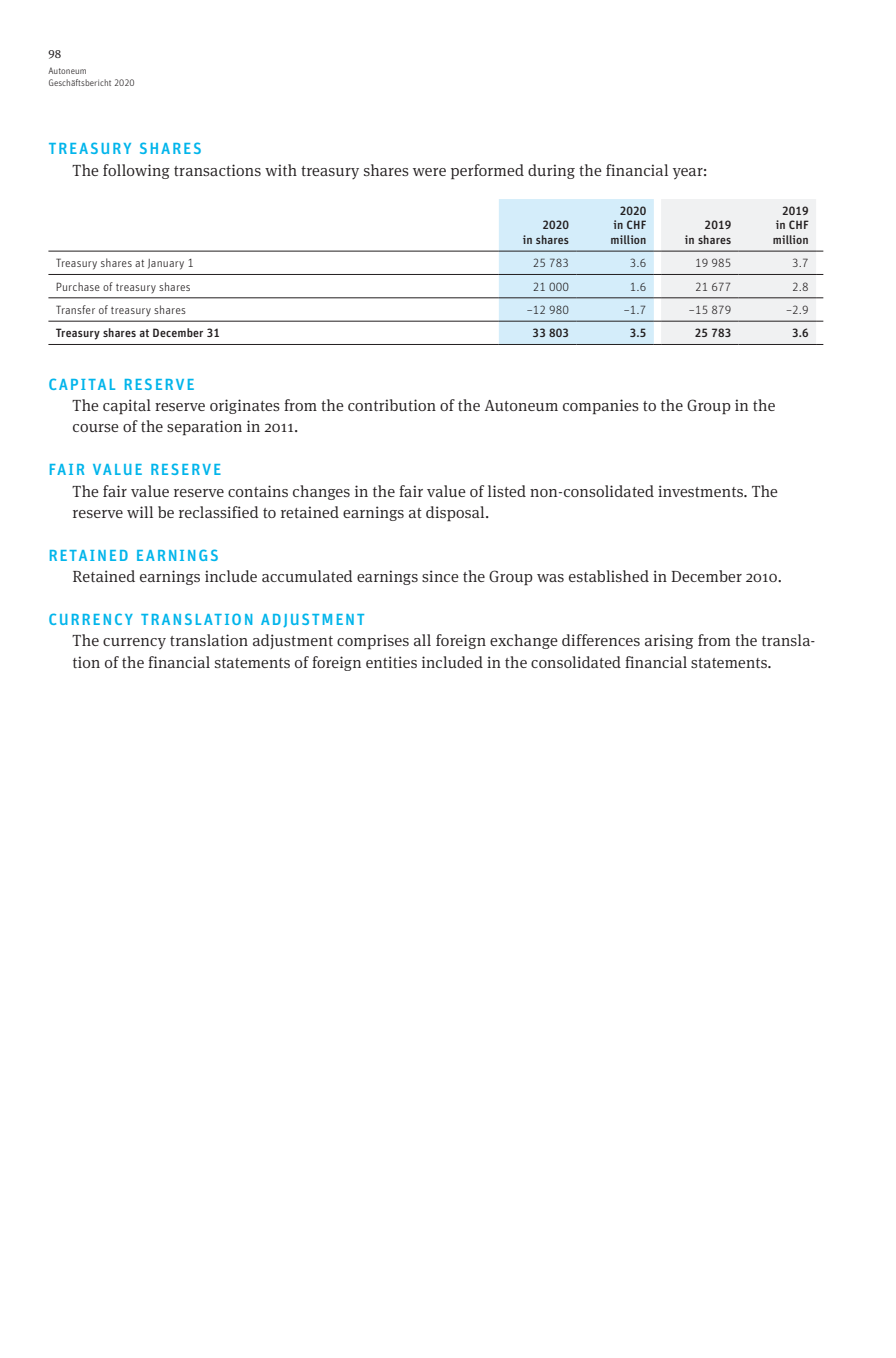  What do you see at coordinates (75, 309) in the page?
I see `Transfer` at bounding box center [75, 309].
